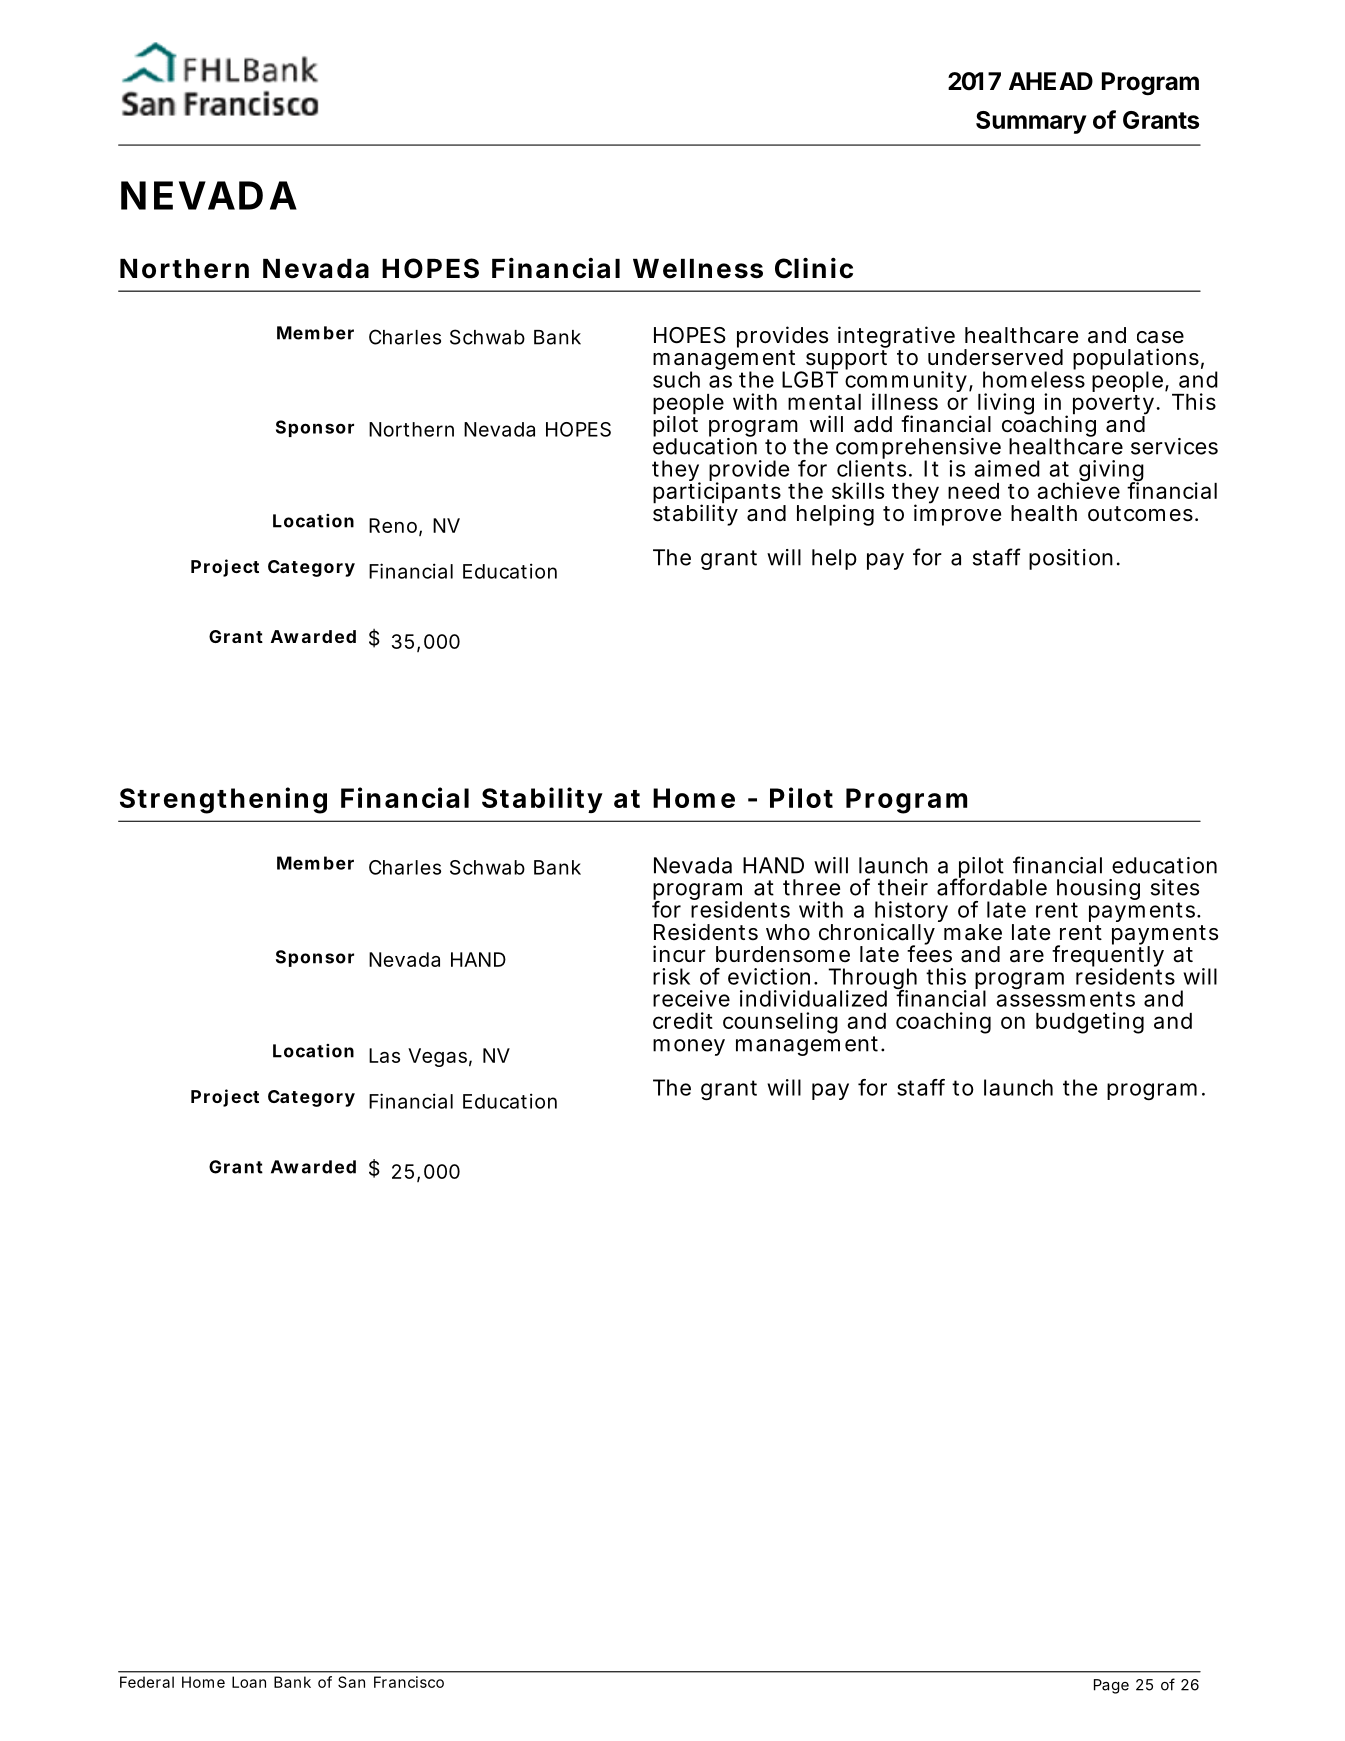 The height and width of the screenshot is (1741, 1345). What do you see at coordinates (1090, 1023) in the screenshot?
I see `budgeting` at bounding box center [1090, 1023].
